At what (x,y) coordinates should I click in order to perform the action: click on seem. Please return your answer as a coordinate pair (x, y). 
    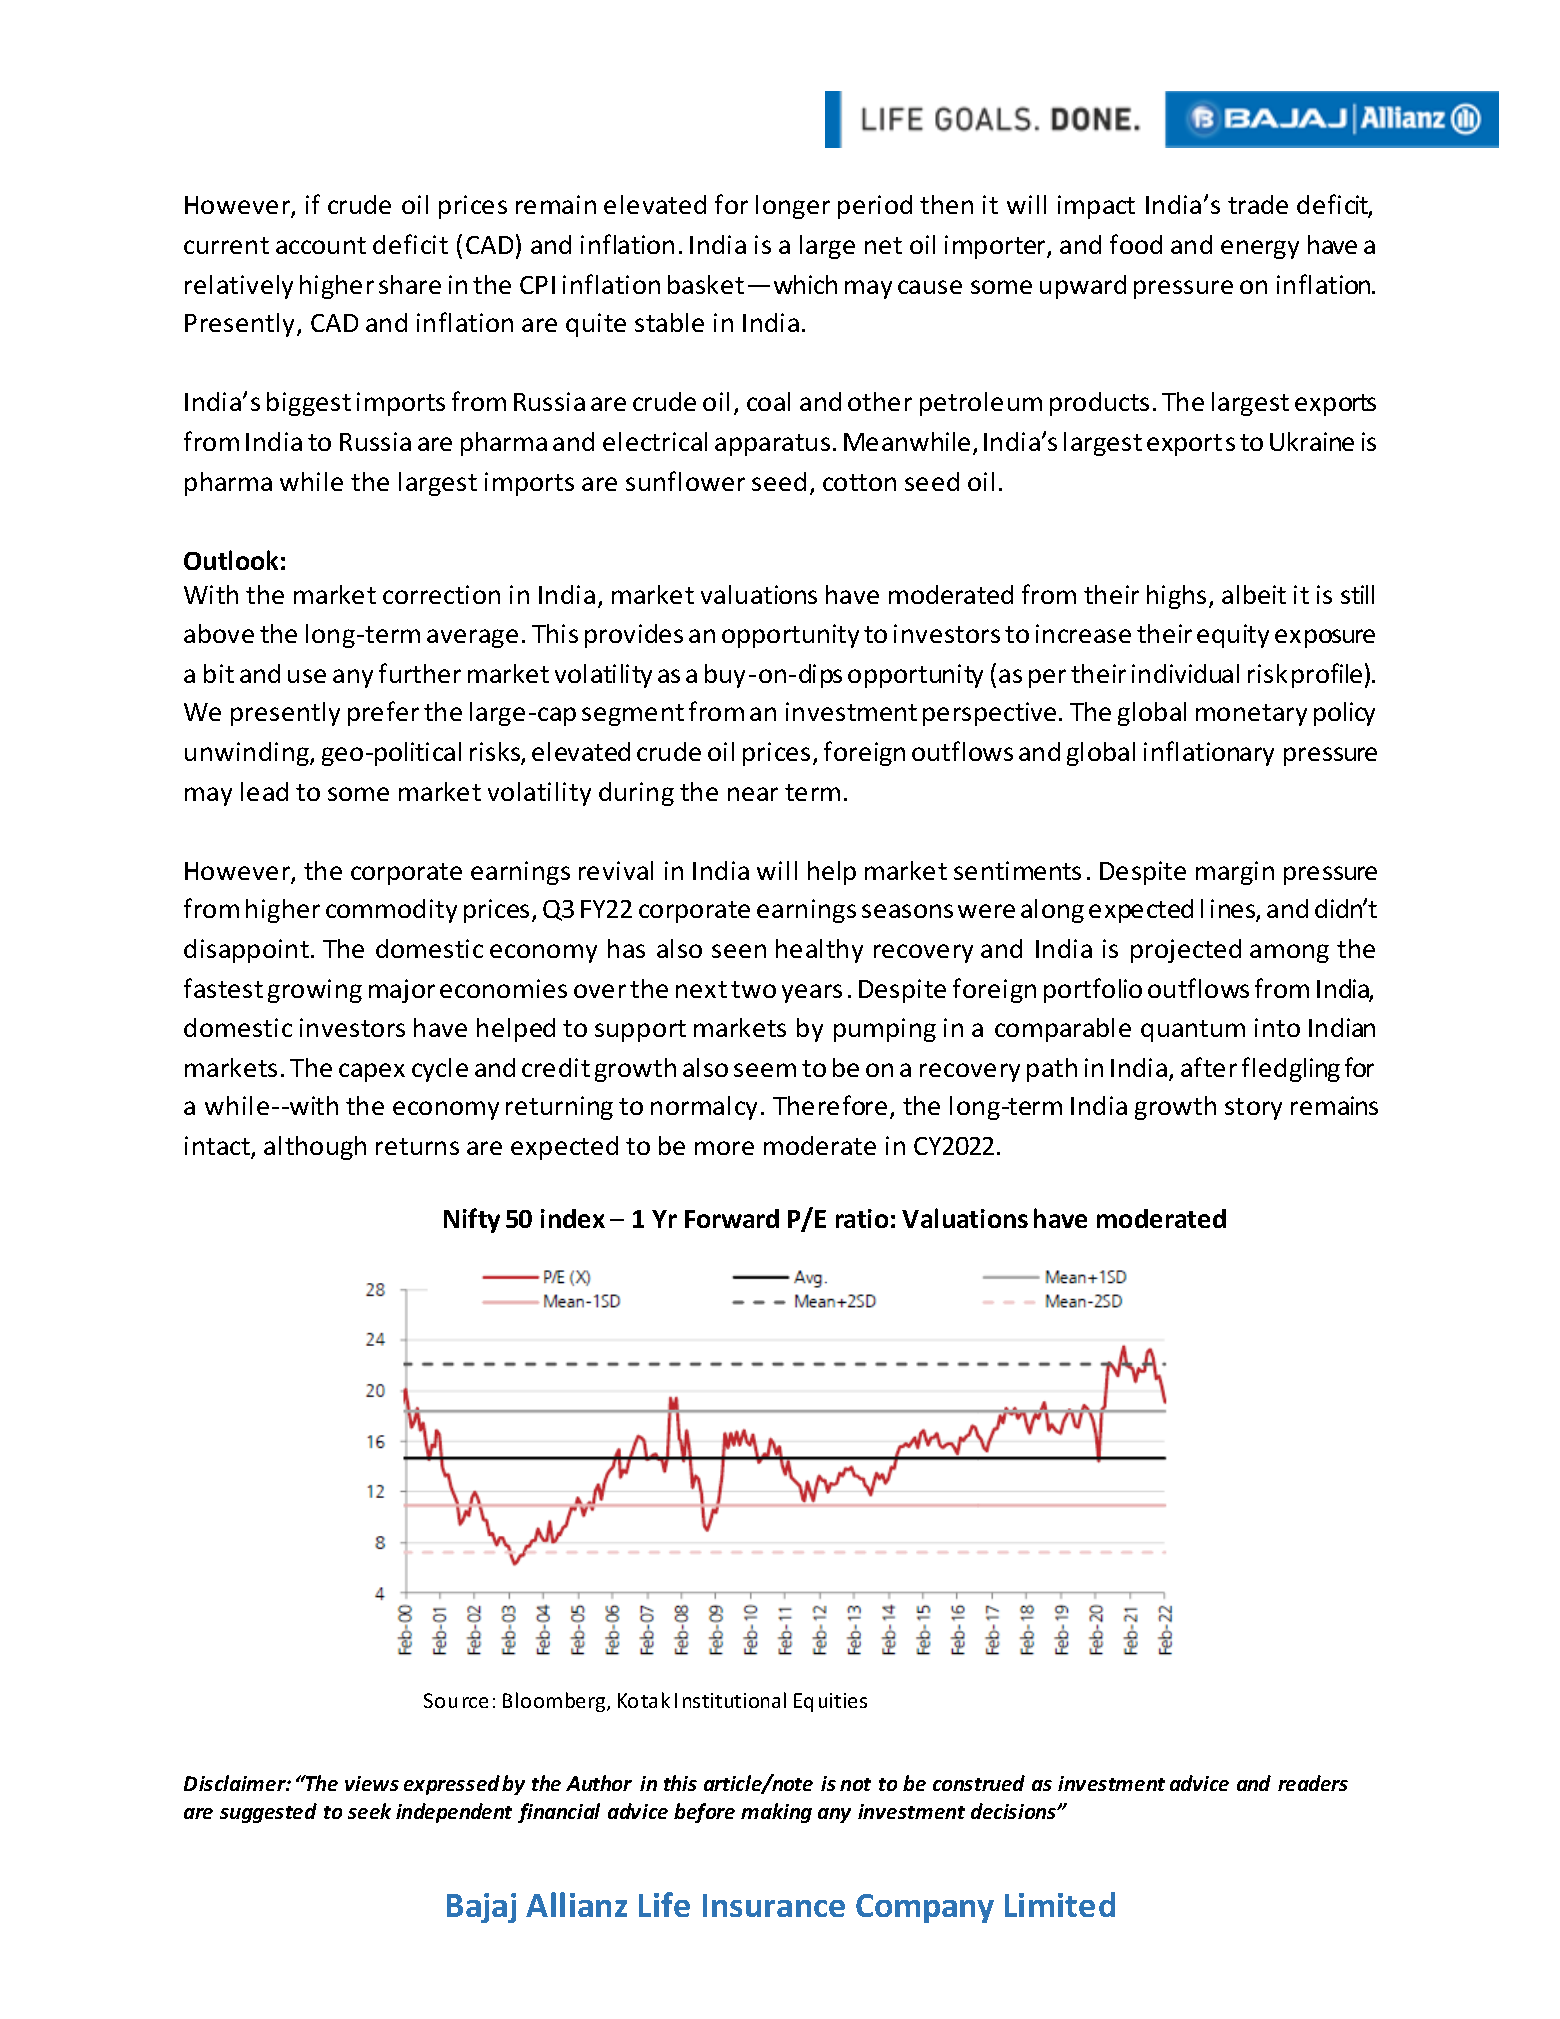
    Looking at the image, I should click on (765, 1070).
